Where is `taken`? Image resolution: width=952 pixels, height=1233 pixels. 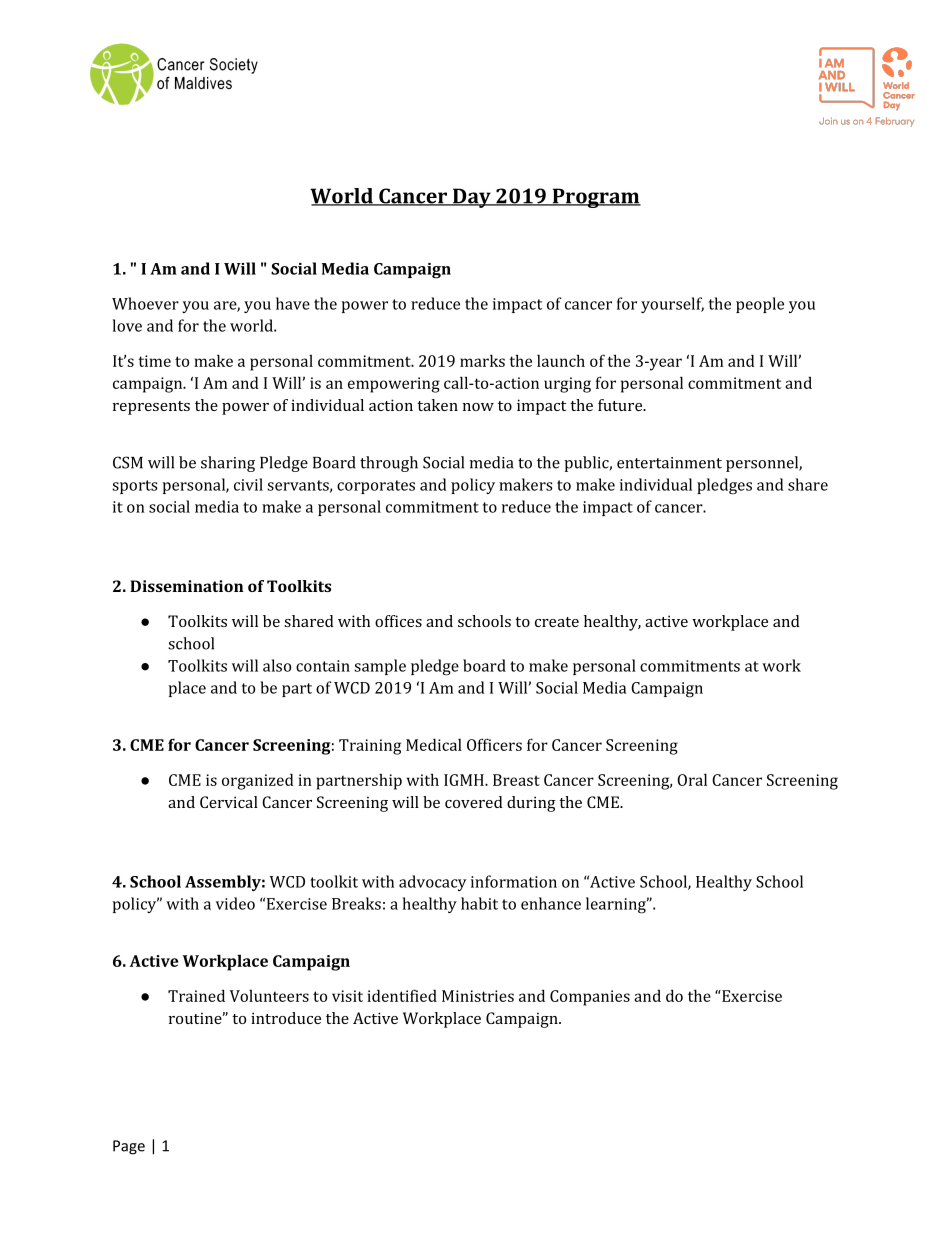 taken is located at coordinates (437, 405).
